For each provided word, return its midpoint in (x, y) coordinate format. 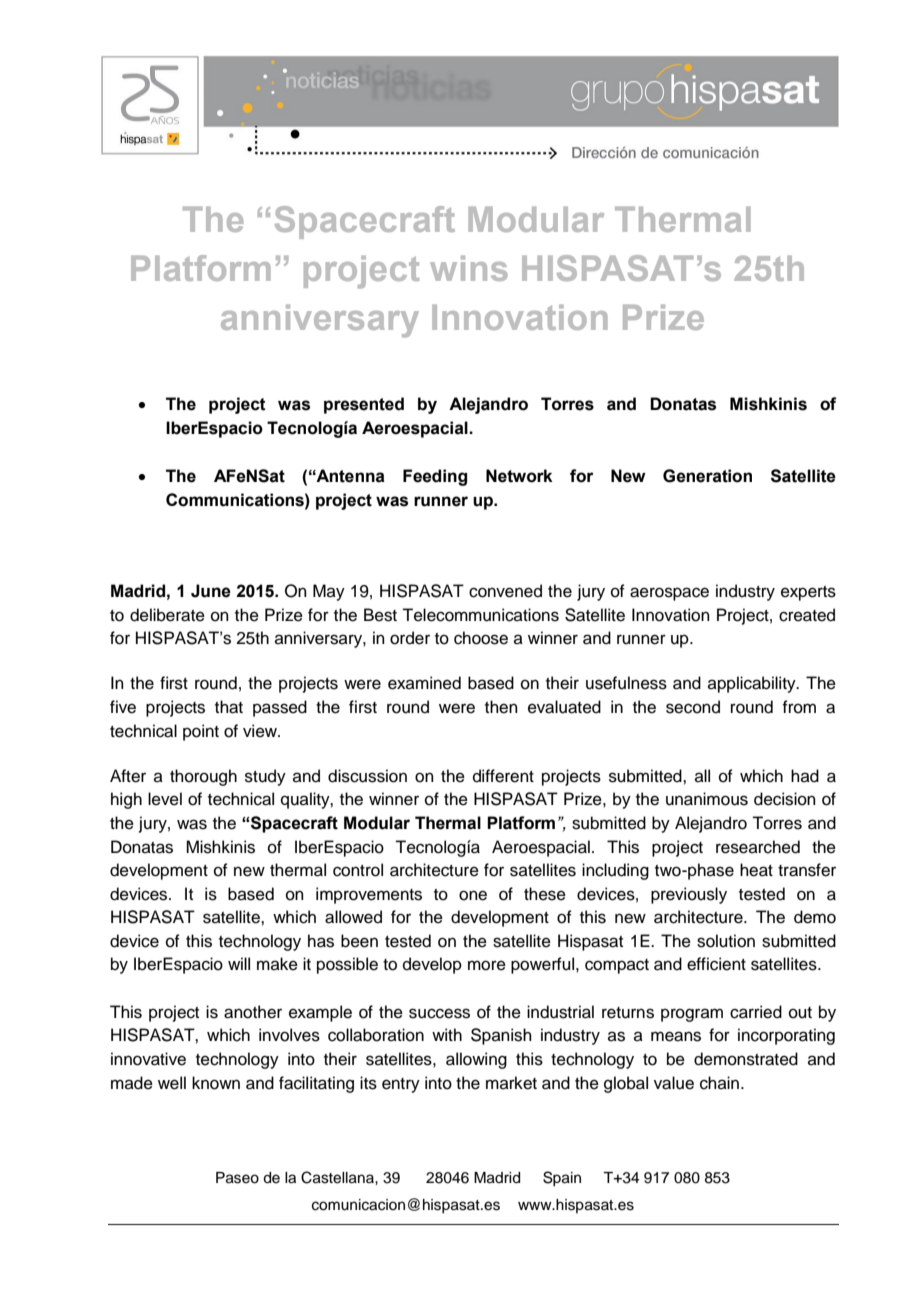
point (201, 732)
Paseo (237, 1178)
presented (364, 405)
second (693, 707)
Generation (707, 476)
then (501, 707)
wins (469, 268)
